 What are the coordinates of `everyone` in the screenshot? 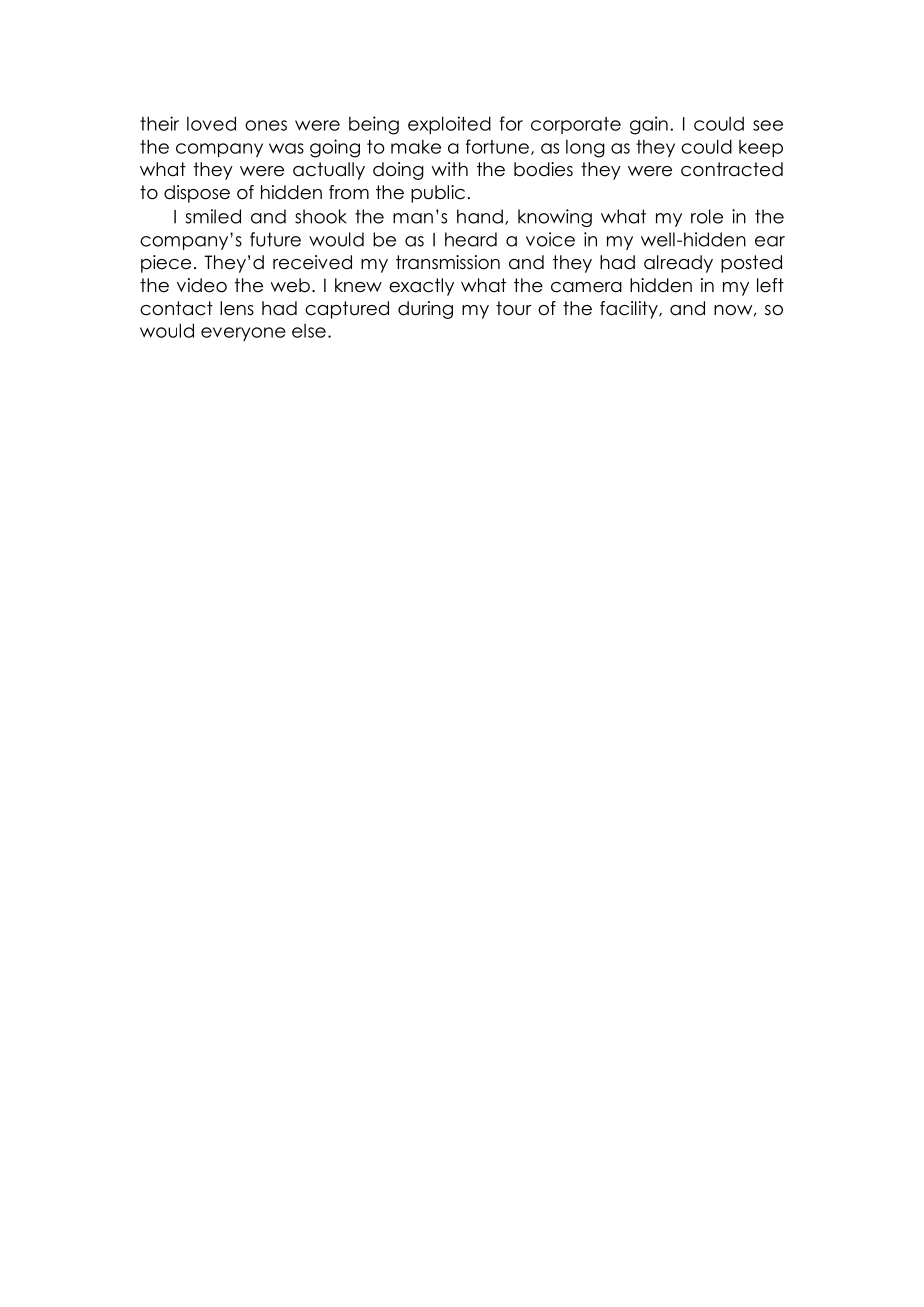 It's located at (243, 334).
